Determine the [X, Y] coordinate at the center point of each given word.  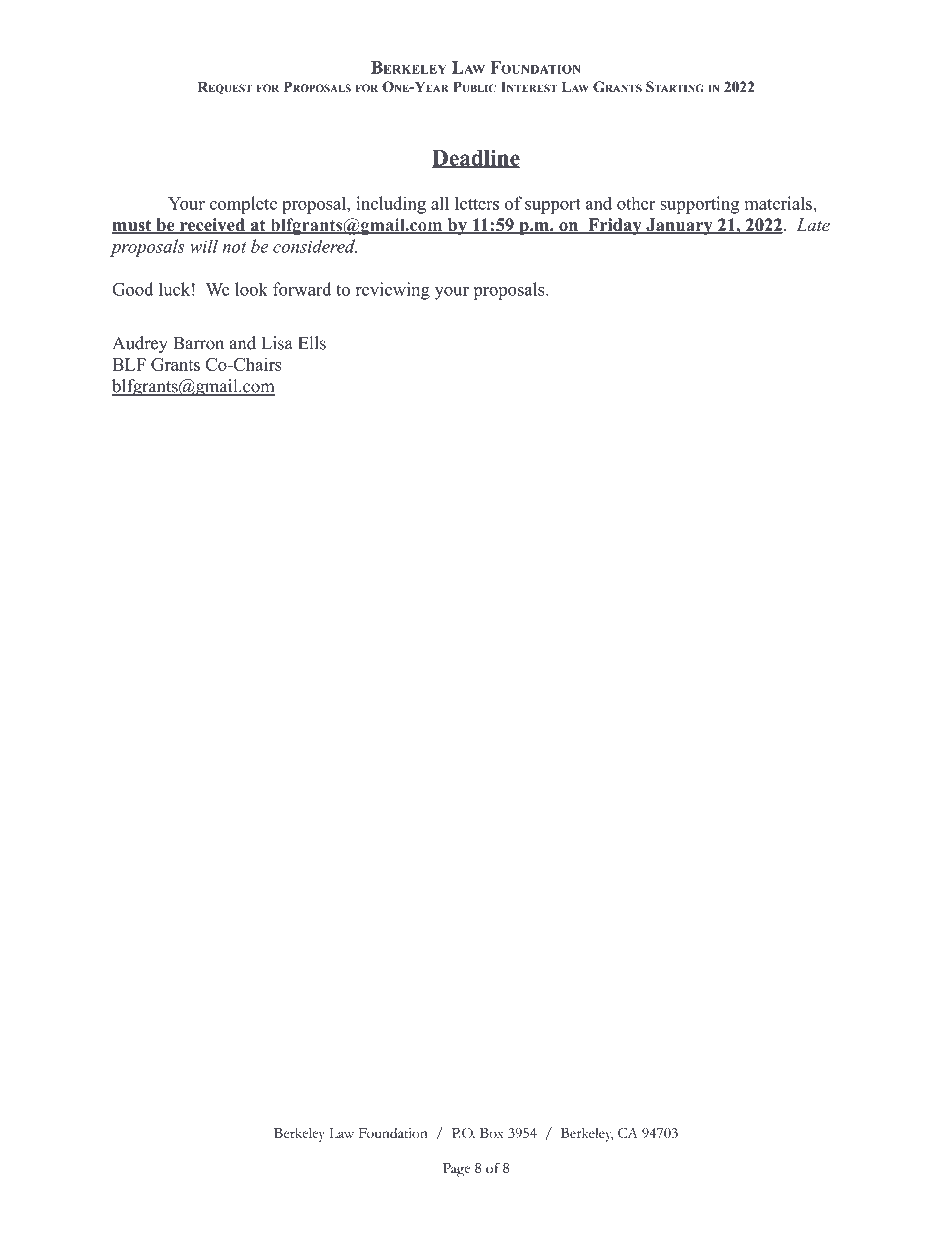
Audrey [140, 344]
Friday [615, 226]
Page [456, 1170]
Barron [198, 343]
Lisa [277, 343]
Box [492, 1133]
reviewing [393, 291]
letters [477, 203]
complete [243, 205]
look [251, 289]
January [679, 226]
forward [302, 289]
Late [813, 225]
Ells [312, 343]
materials [779, 203]
